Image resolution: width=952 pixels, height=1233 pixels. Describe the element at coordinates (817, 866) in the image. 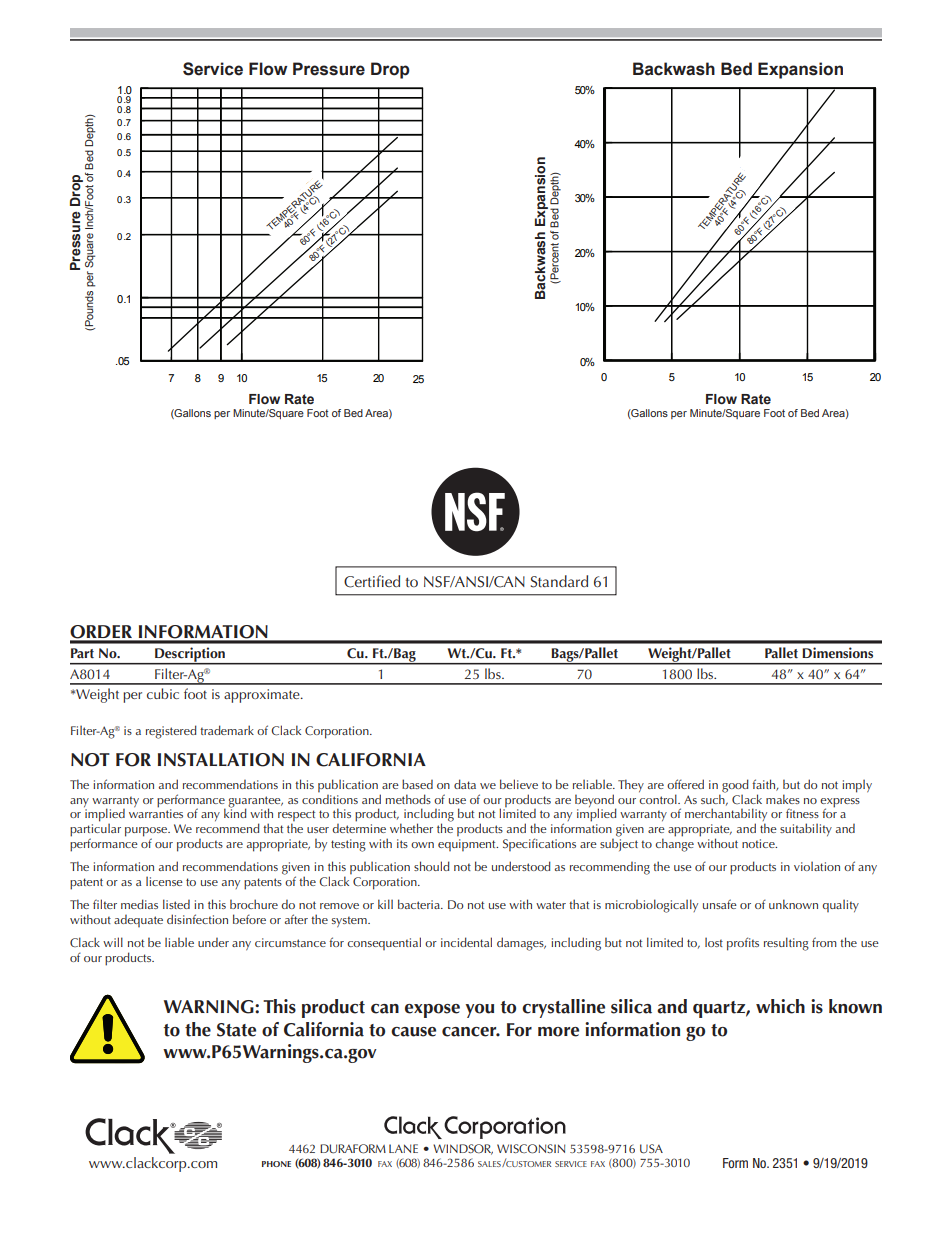

I see `violation` at that location.
